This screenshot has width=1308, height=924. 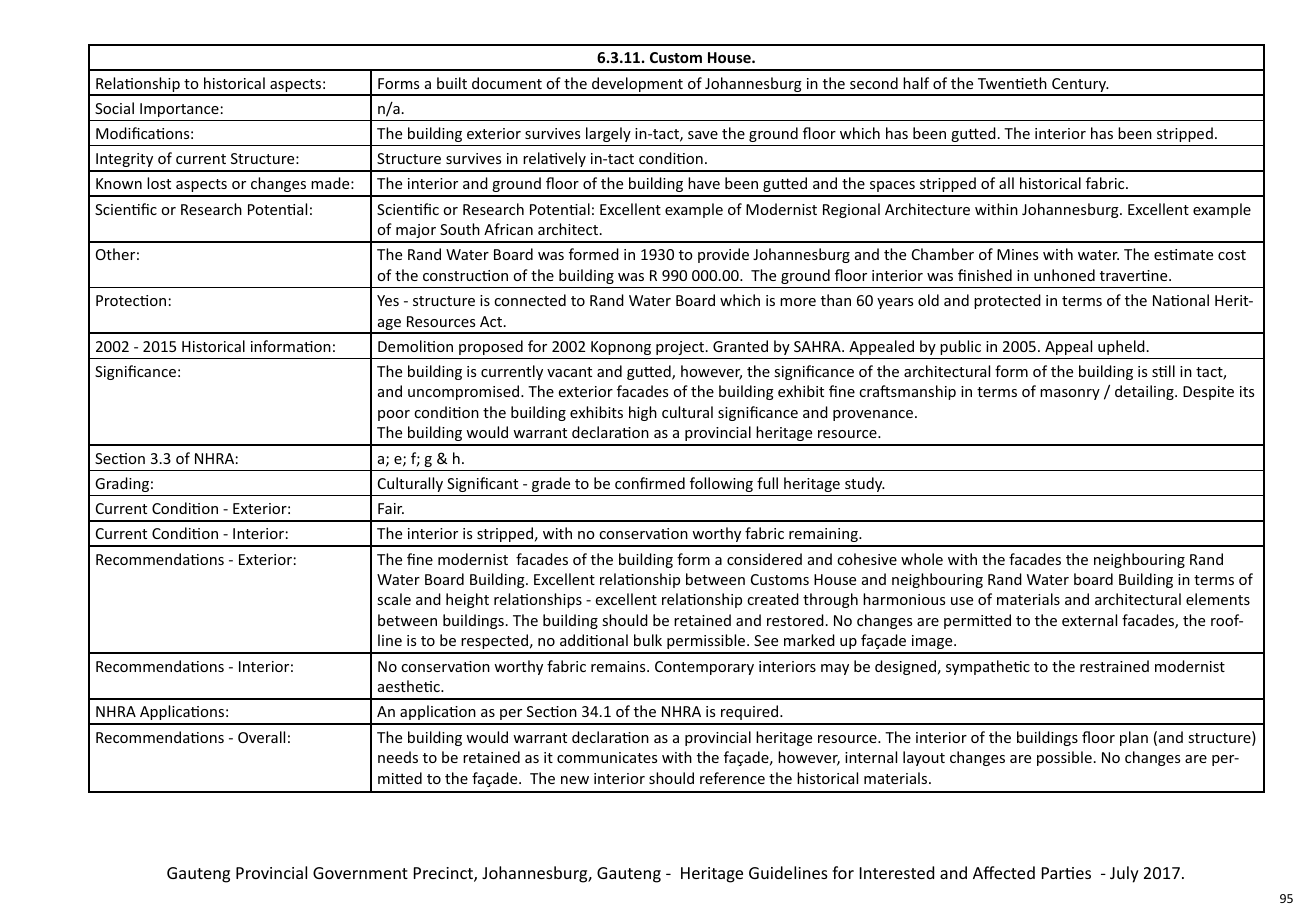 What do you see at coordinates (704, 668) in the screenshot?
I see `Contemporary` at bounding box center [704, 668].
